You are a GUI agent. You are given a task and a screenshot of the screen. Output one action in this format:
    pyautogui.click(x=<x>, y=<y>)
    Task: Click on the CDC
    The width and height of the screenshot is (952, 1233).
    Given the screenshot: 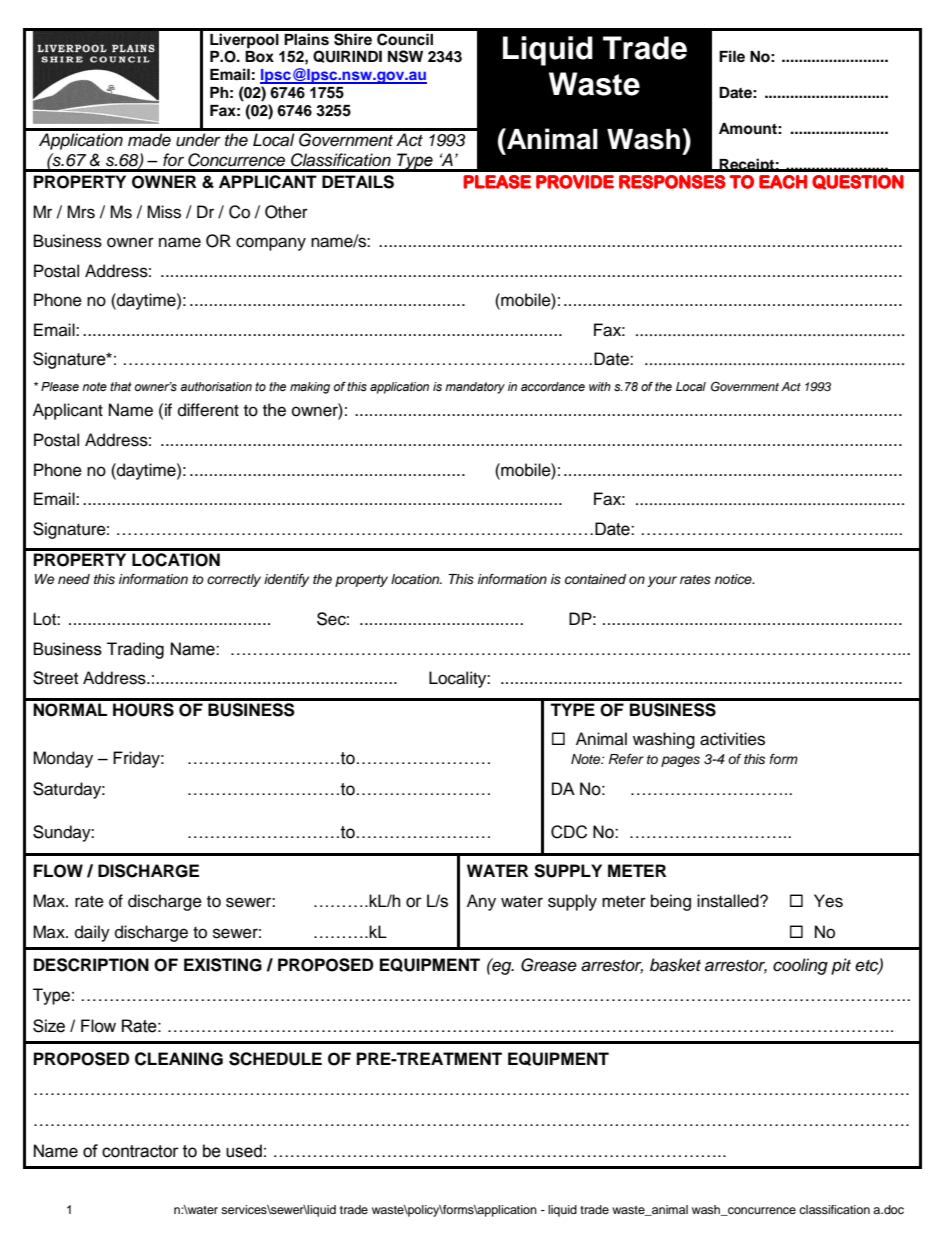 What is the action you would take?
    pyautogui.click(x=569, y=832)
